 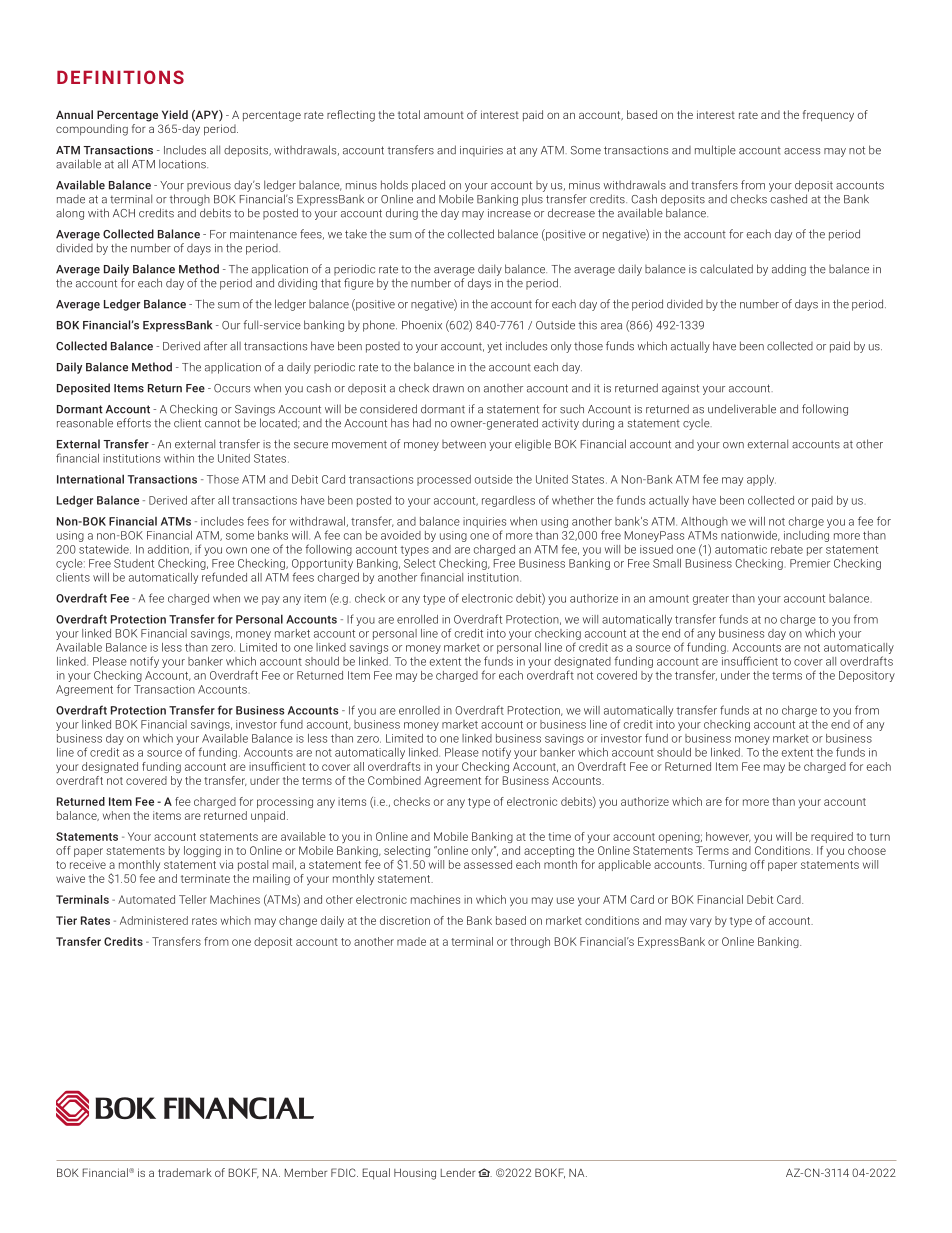 I want to click on apply, so click(x=761, y=480).
